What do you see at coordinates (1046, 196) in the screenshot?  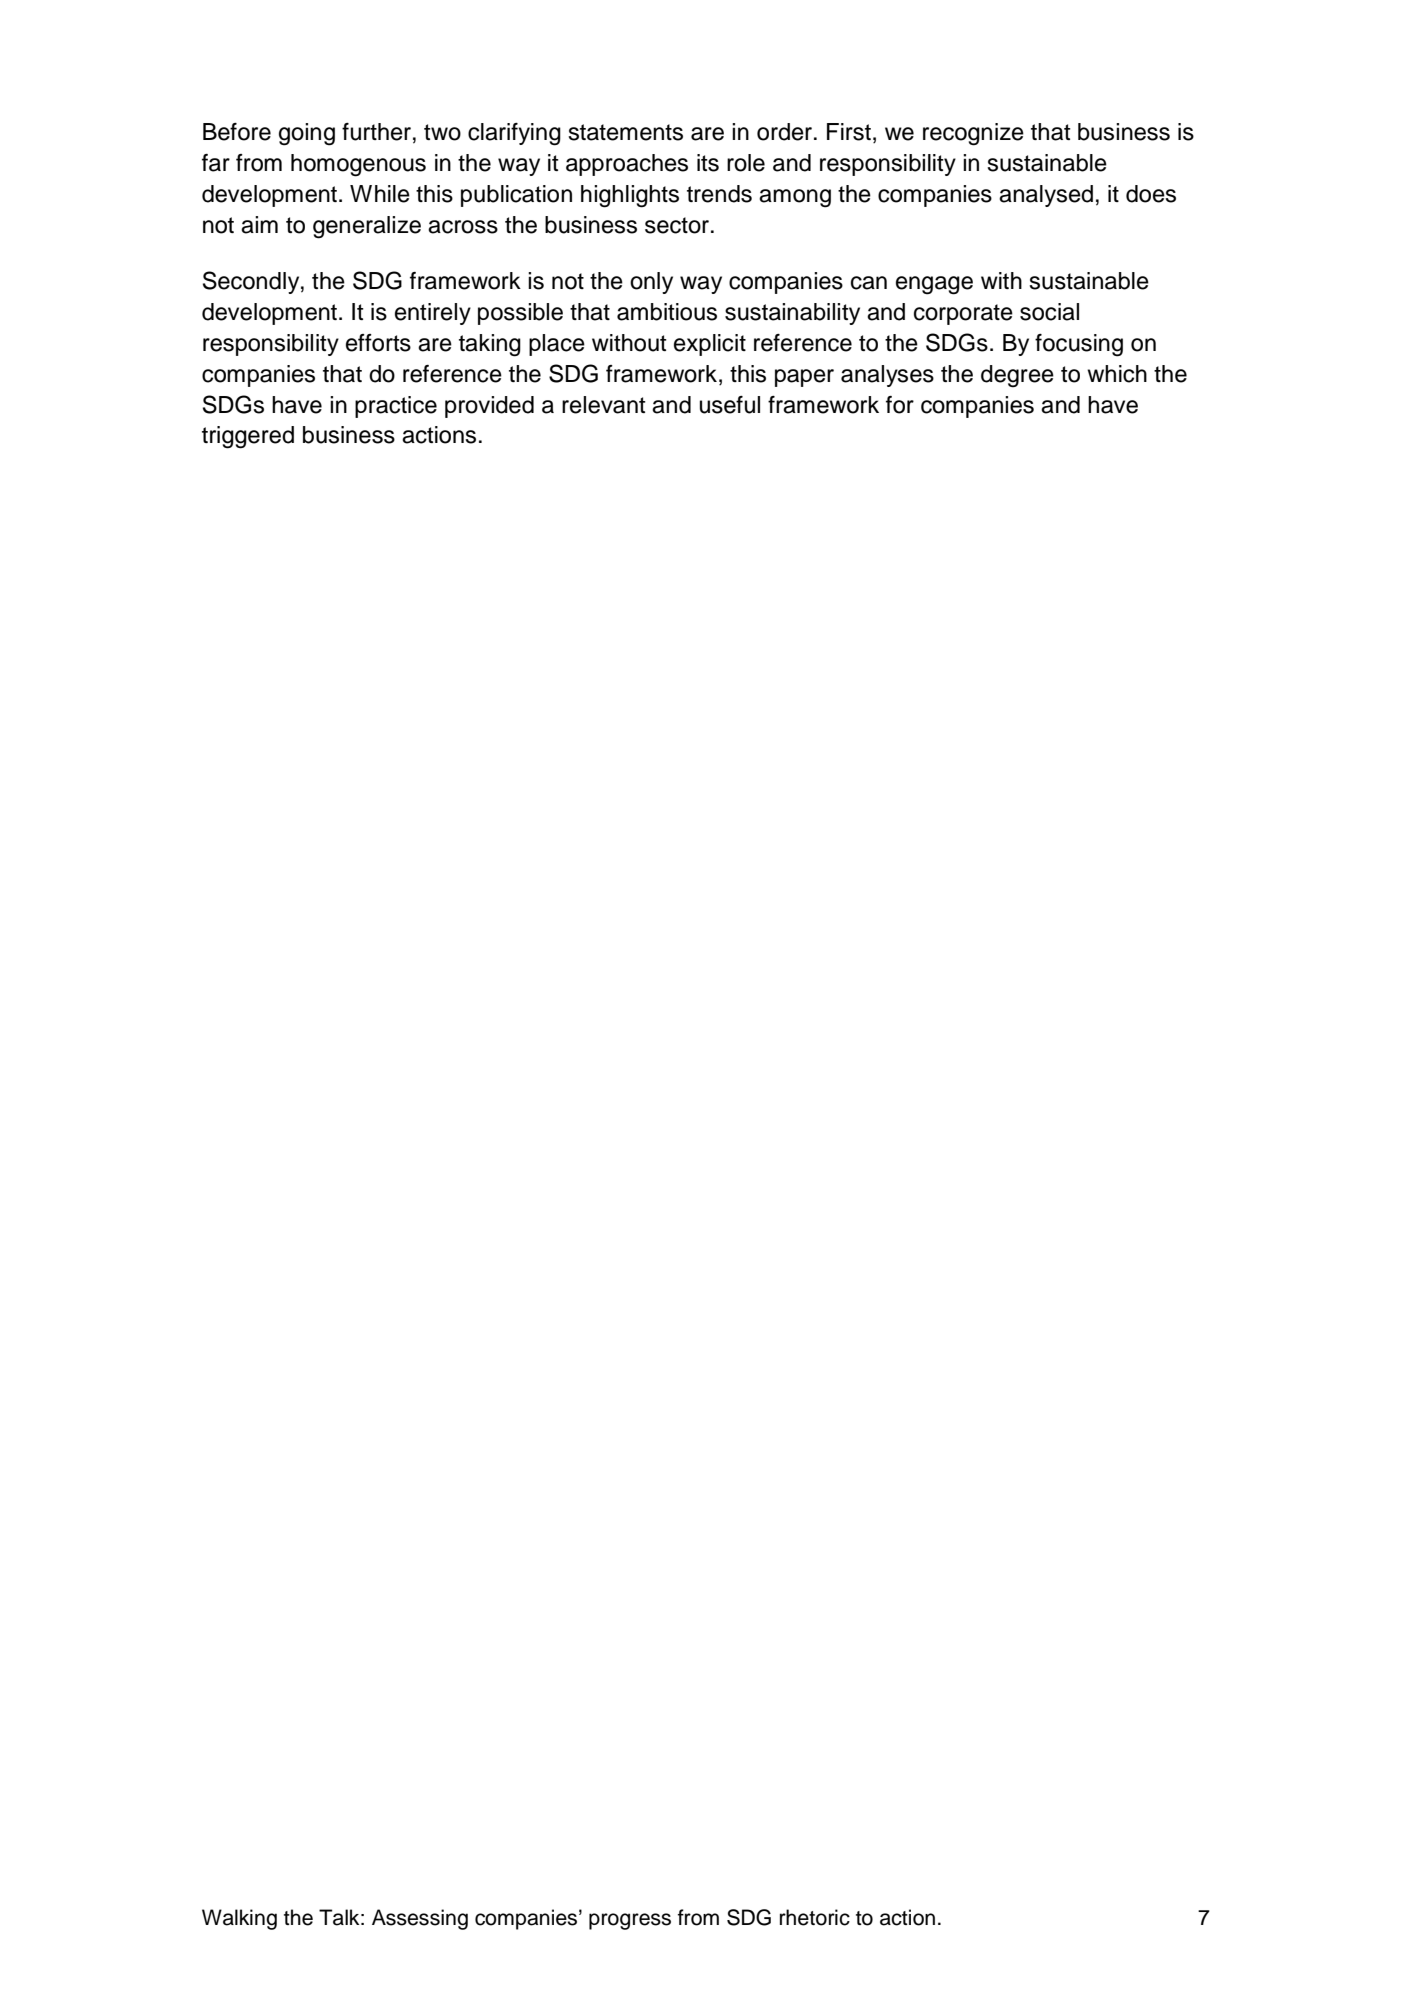 I see `analysed` at bounding box center [1046, 196].
